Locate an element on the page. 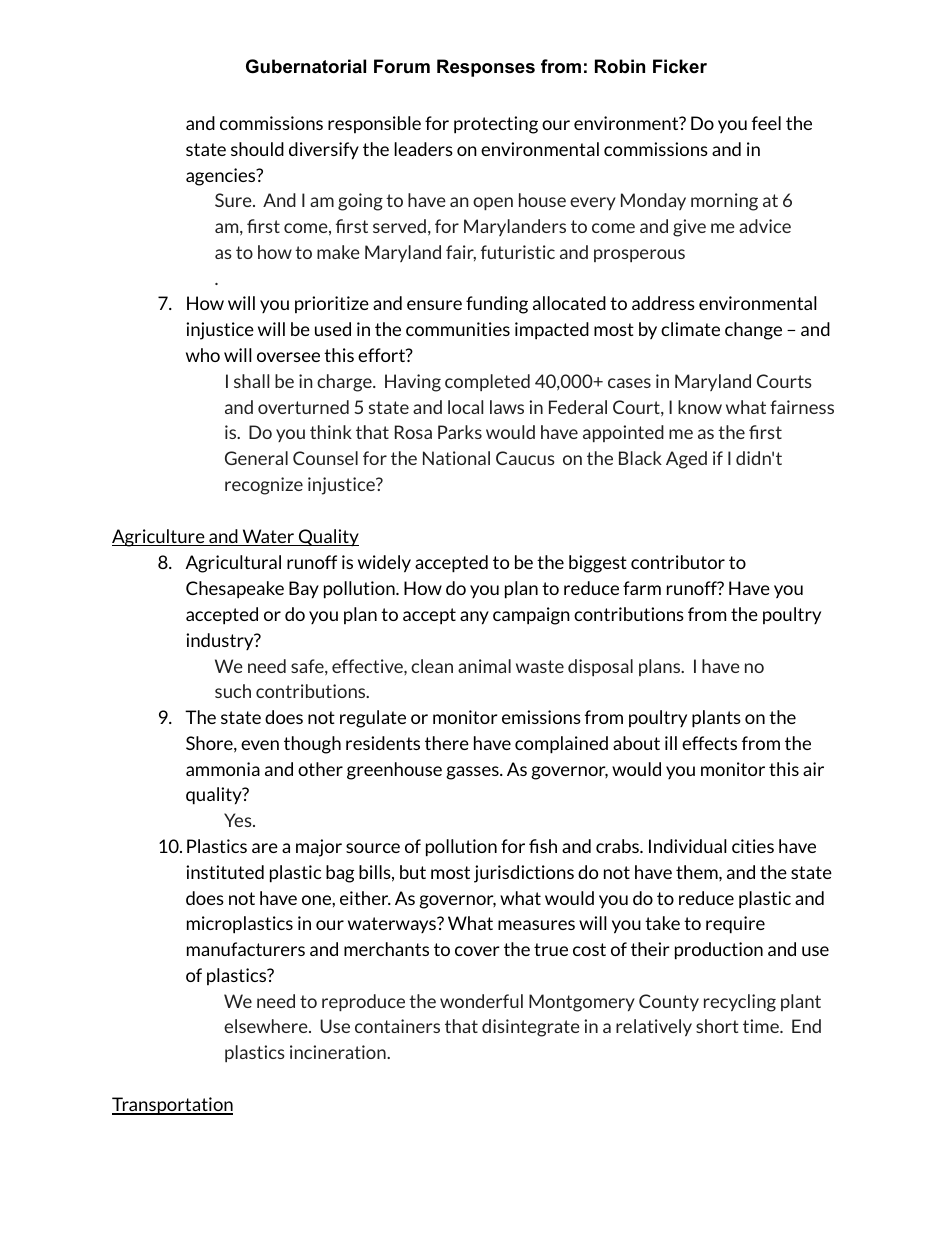 This document has width=952, height=1233. Parks is located at coordinates (460, 432).
